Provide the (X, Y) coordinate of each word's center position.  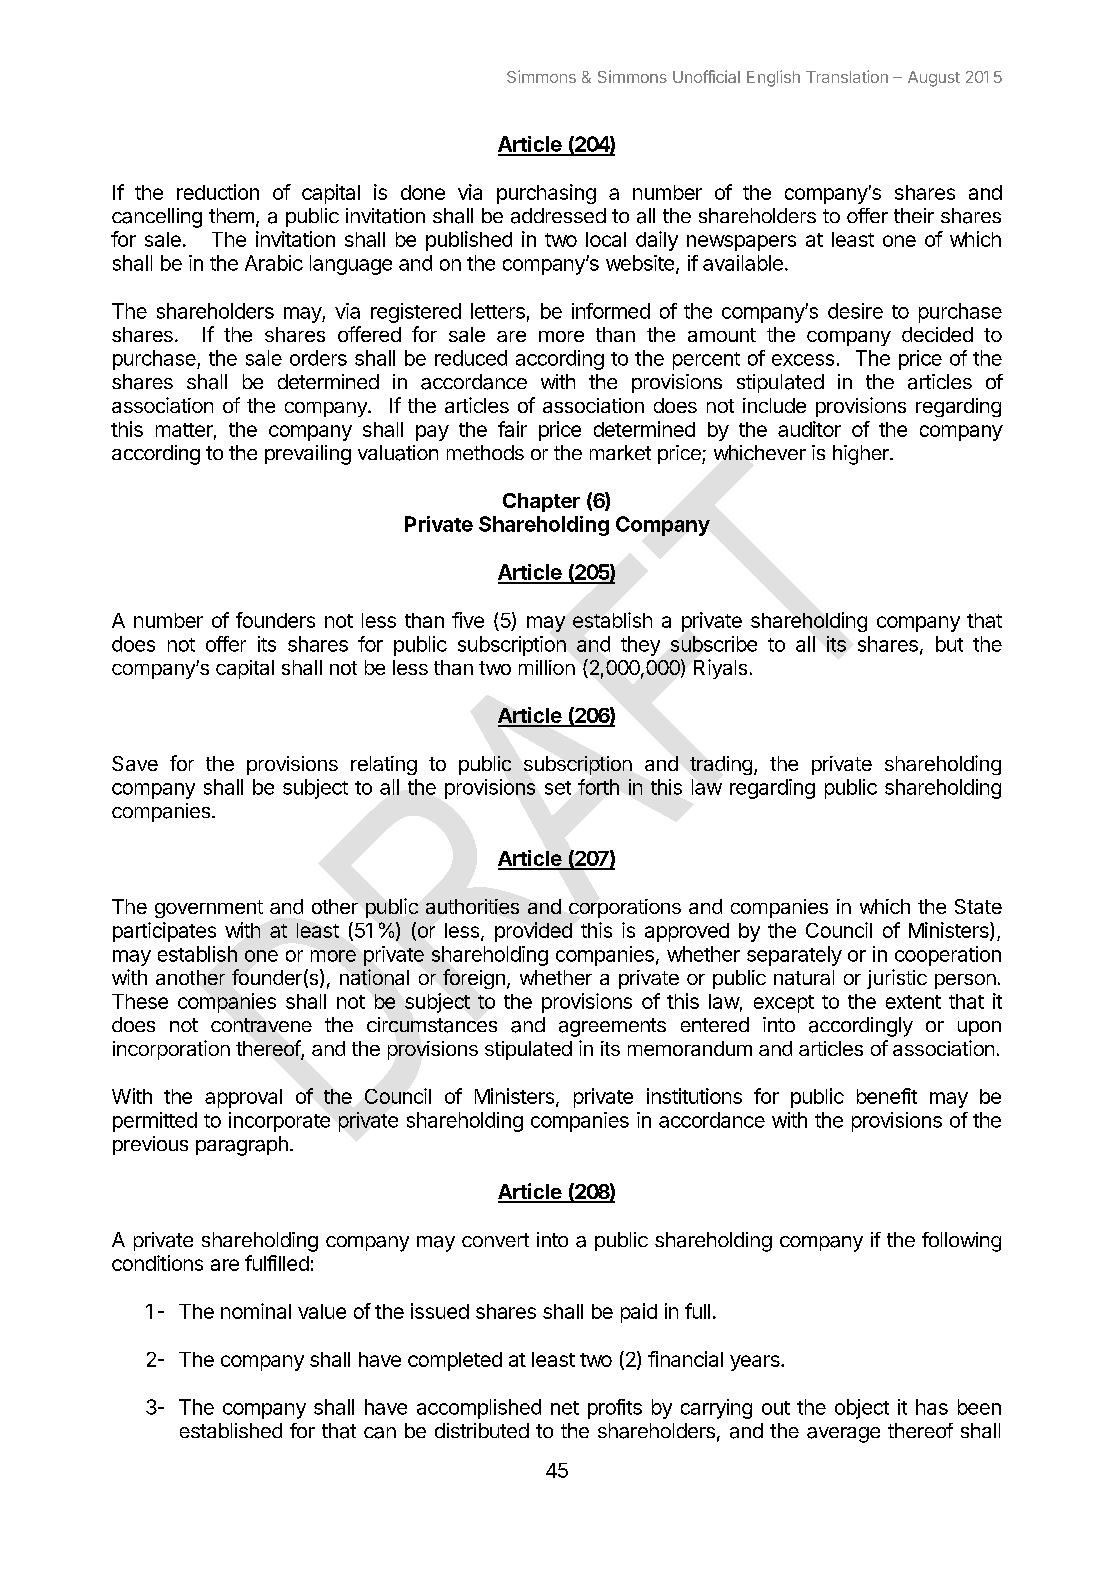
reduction (218, 192)
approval (243, 1098)
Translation (847, 76)
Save (135, 763)
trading (721, 765)
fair (512, 429)
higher (862, 455)
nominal (256, 1311)
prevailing (308, 455)
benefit (887, 1096)
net (565, 1408)
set (558, 788)
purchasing (546, 194)
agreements (612, 1027)
